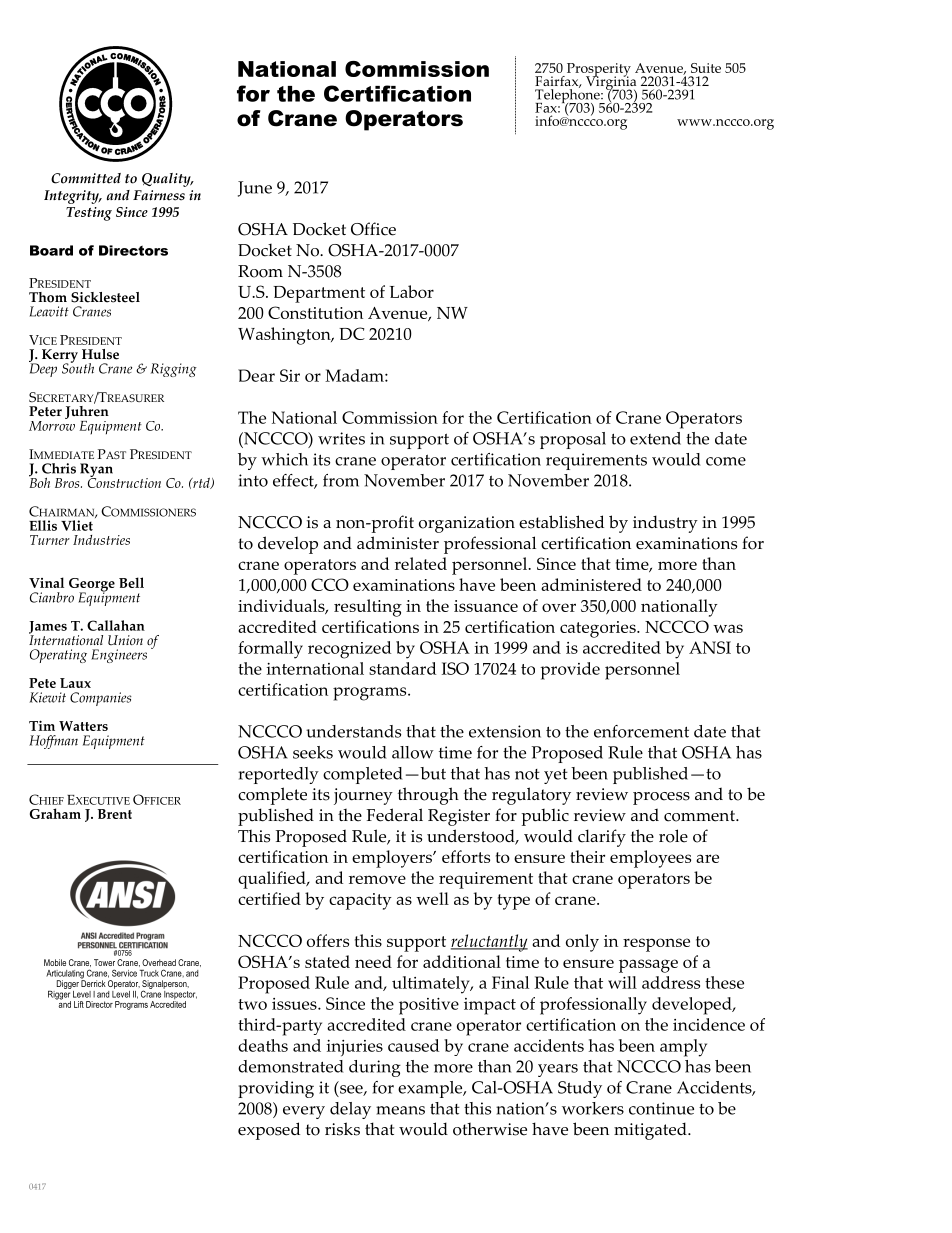  What do you see at coordinates (597, 71) in the page?
I see `Prosperity` at bounding box center [597, 71].
